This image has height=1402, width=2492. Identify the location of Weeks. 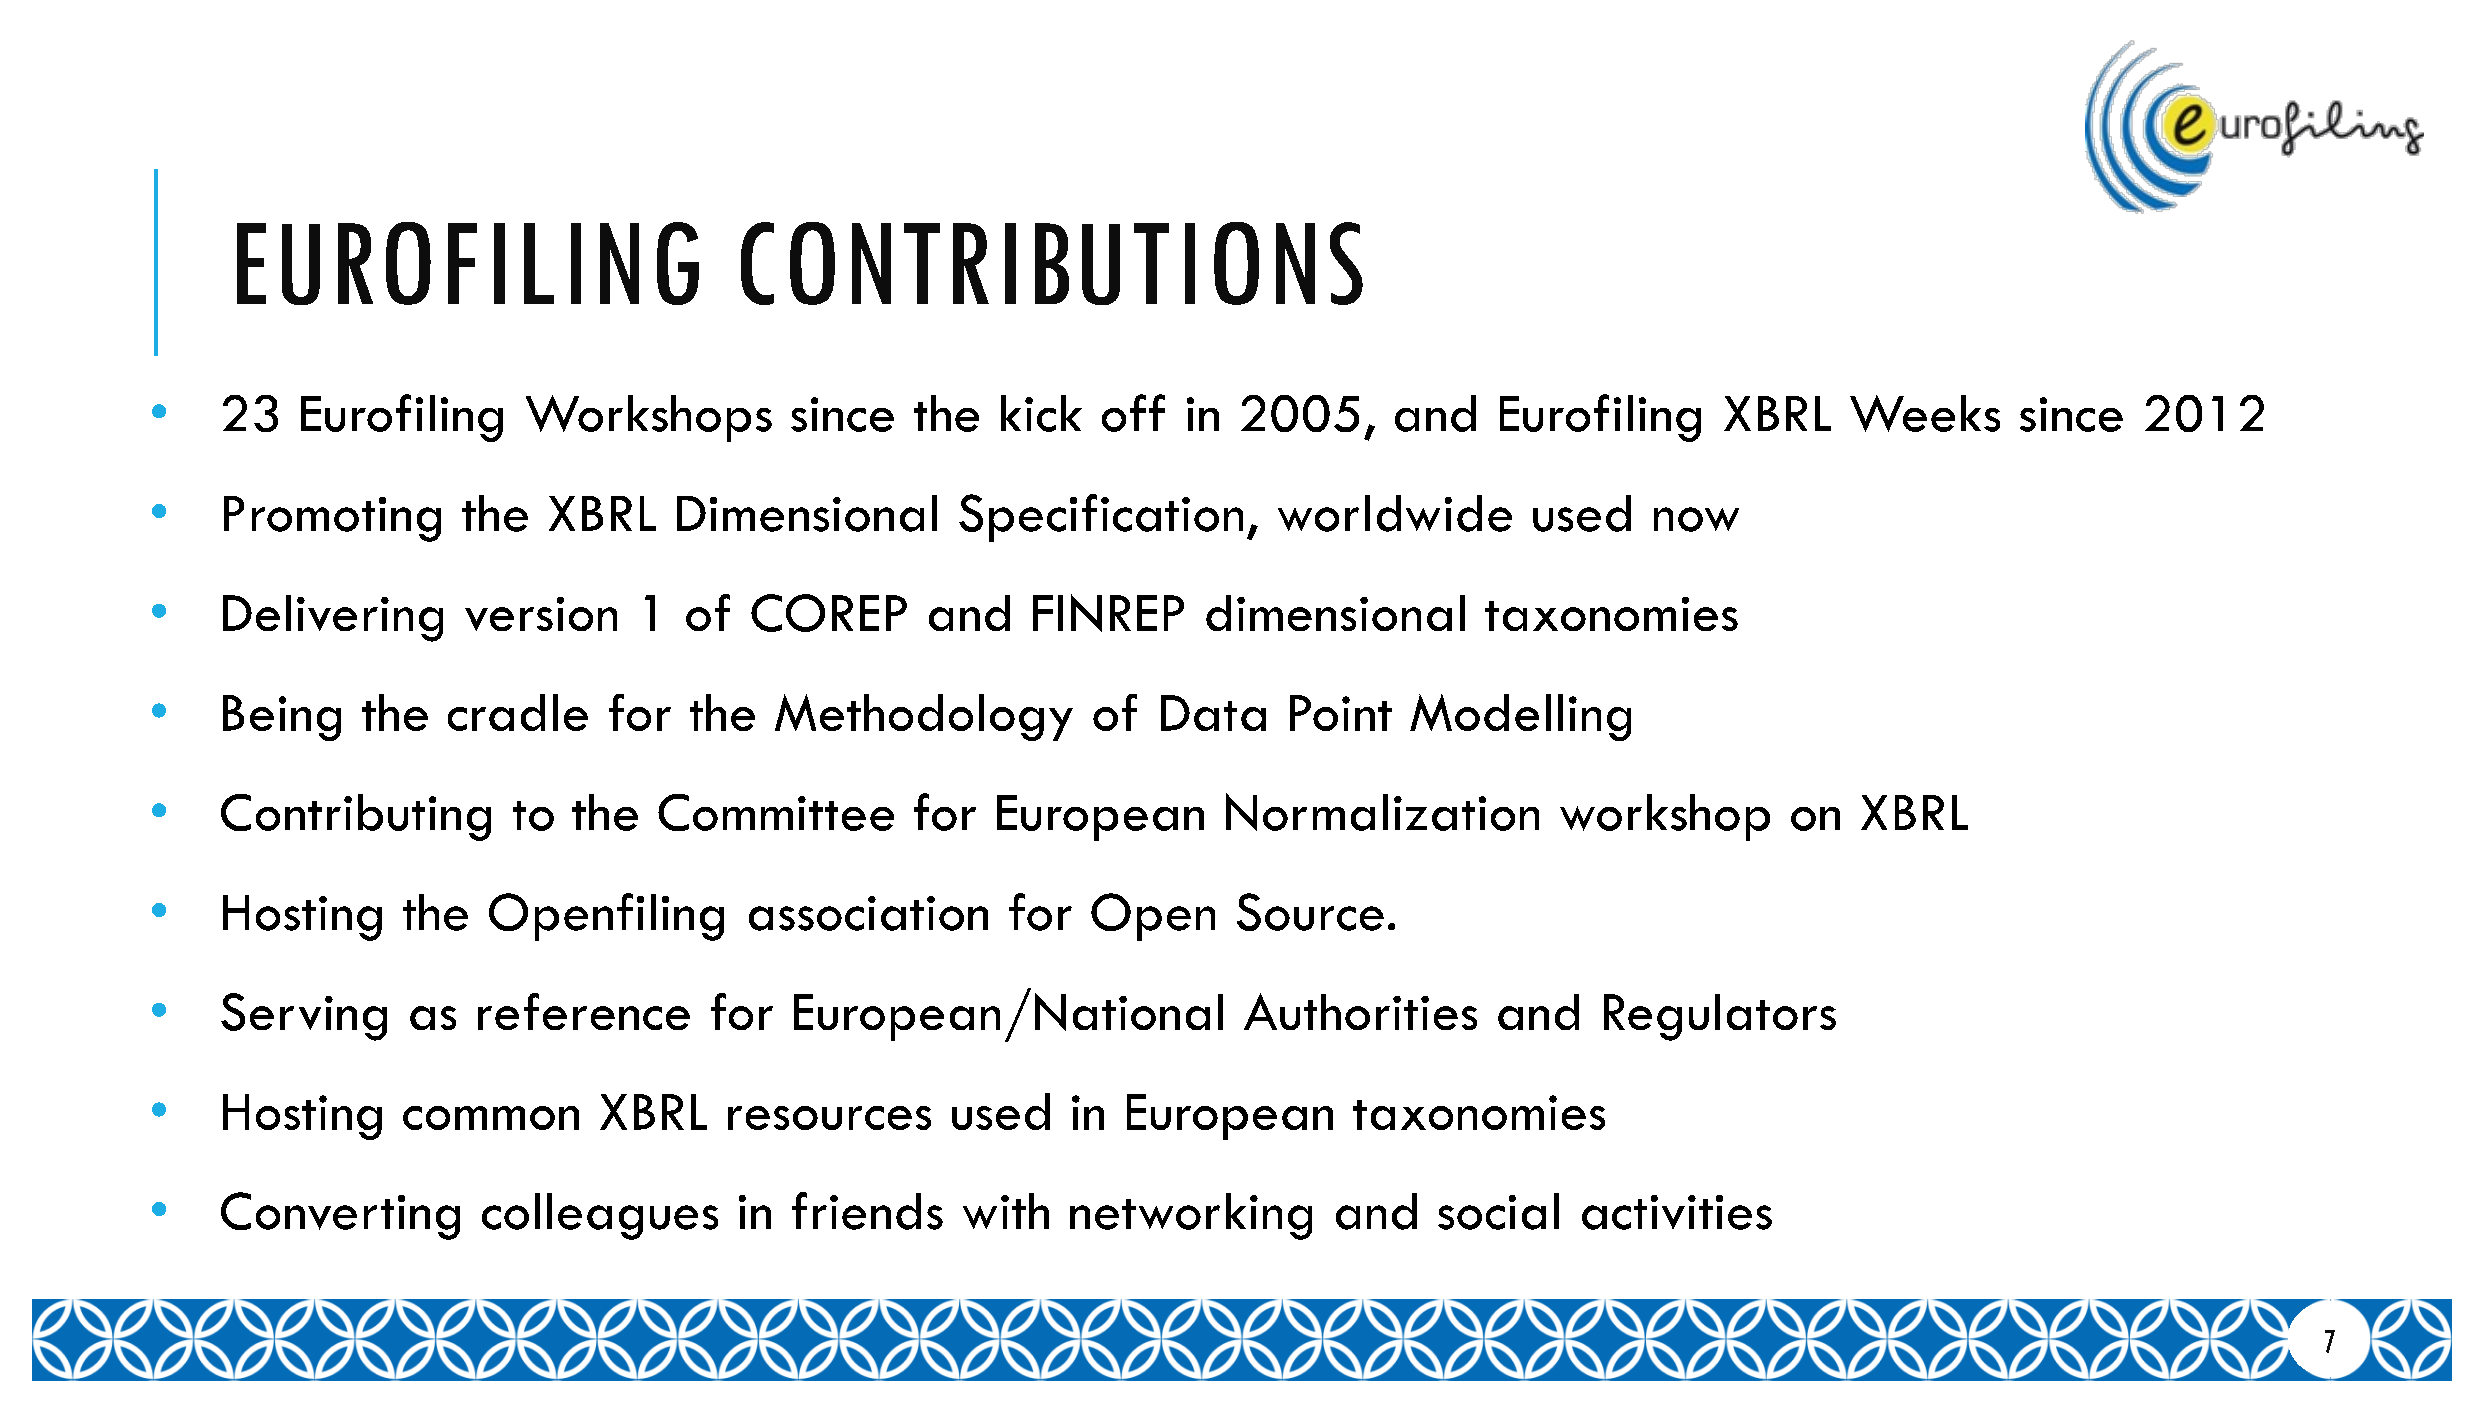
(1925, 413).
